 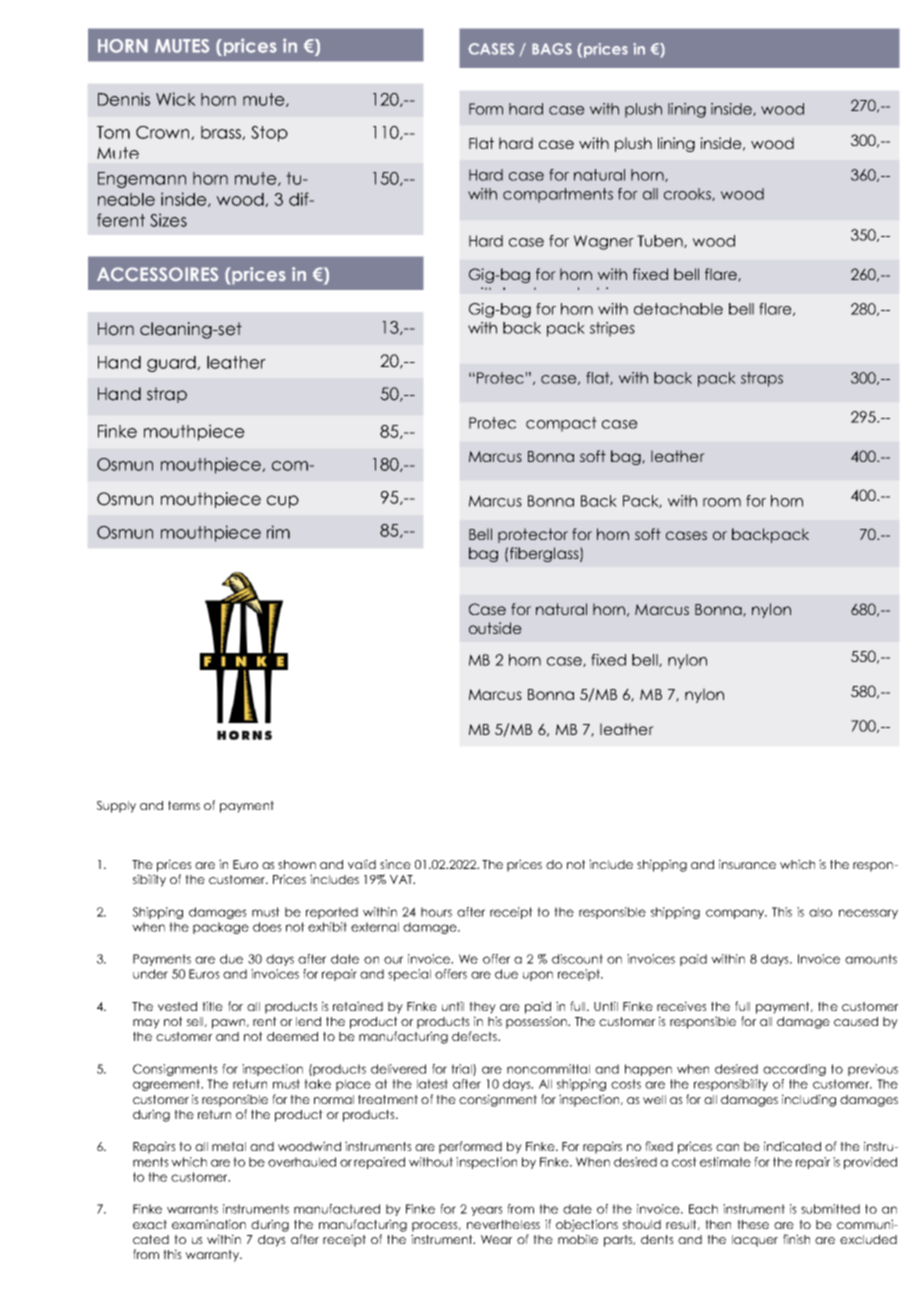 What do you see at coordinates (796, 1239) in the image?
I see `finish` at bounding box center [796, 1239].
